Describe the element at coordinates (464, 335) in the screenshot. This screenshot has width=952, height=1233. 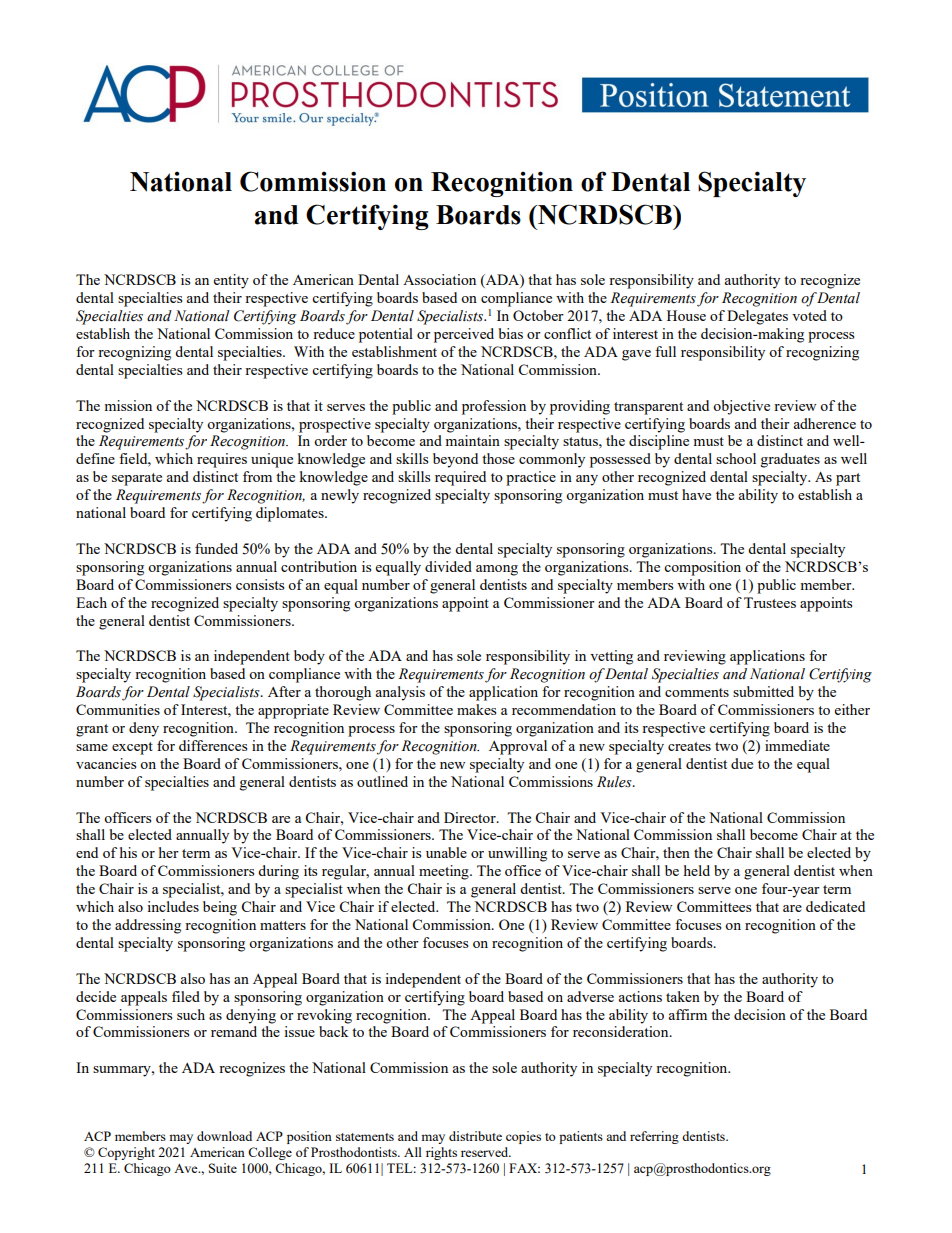
I see `perceived` at that location.
